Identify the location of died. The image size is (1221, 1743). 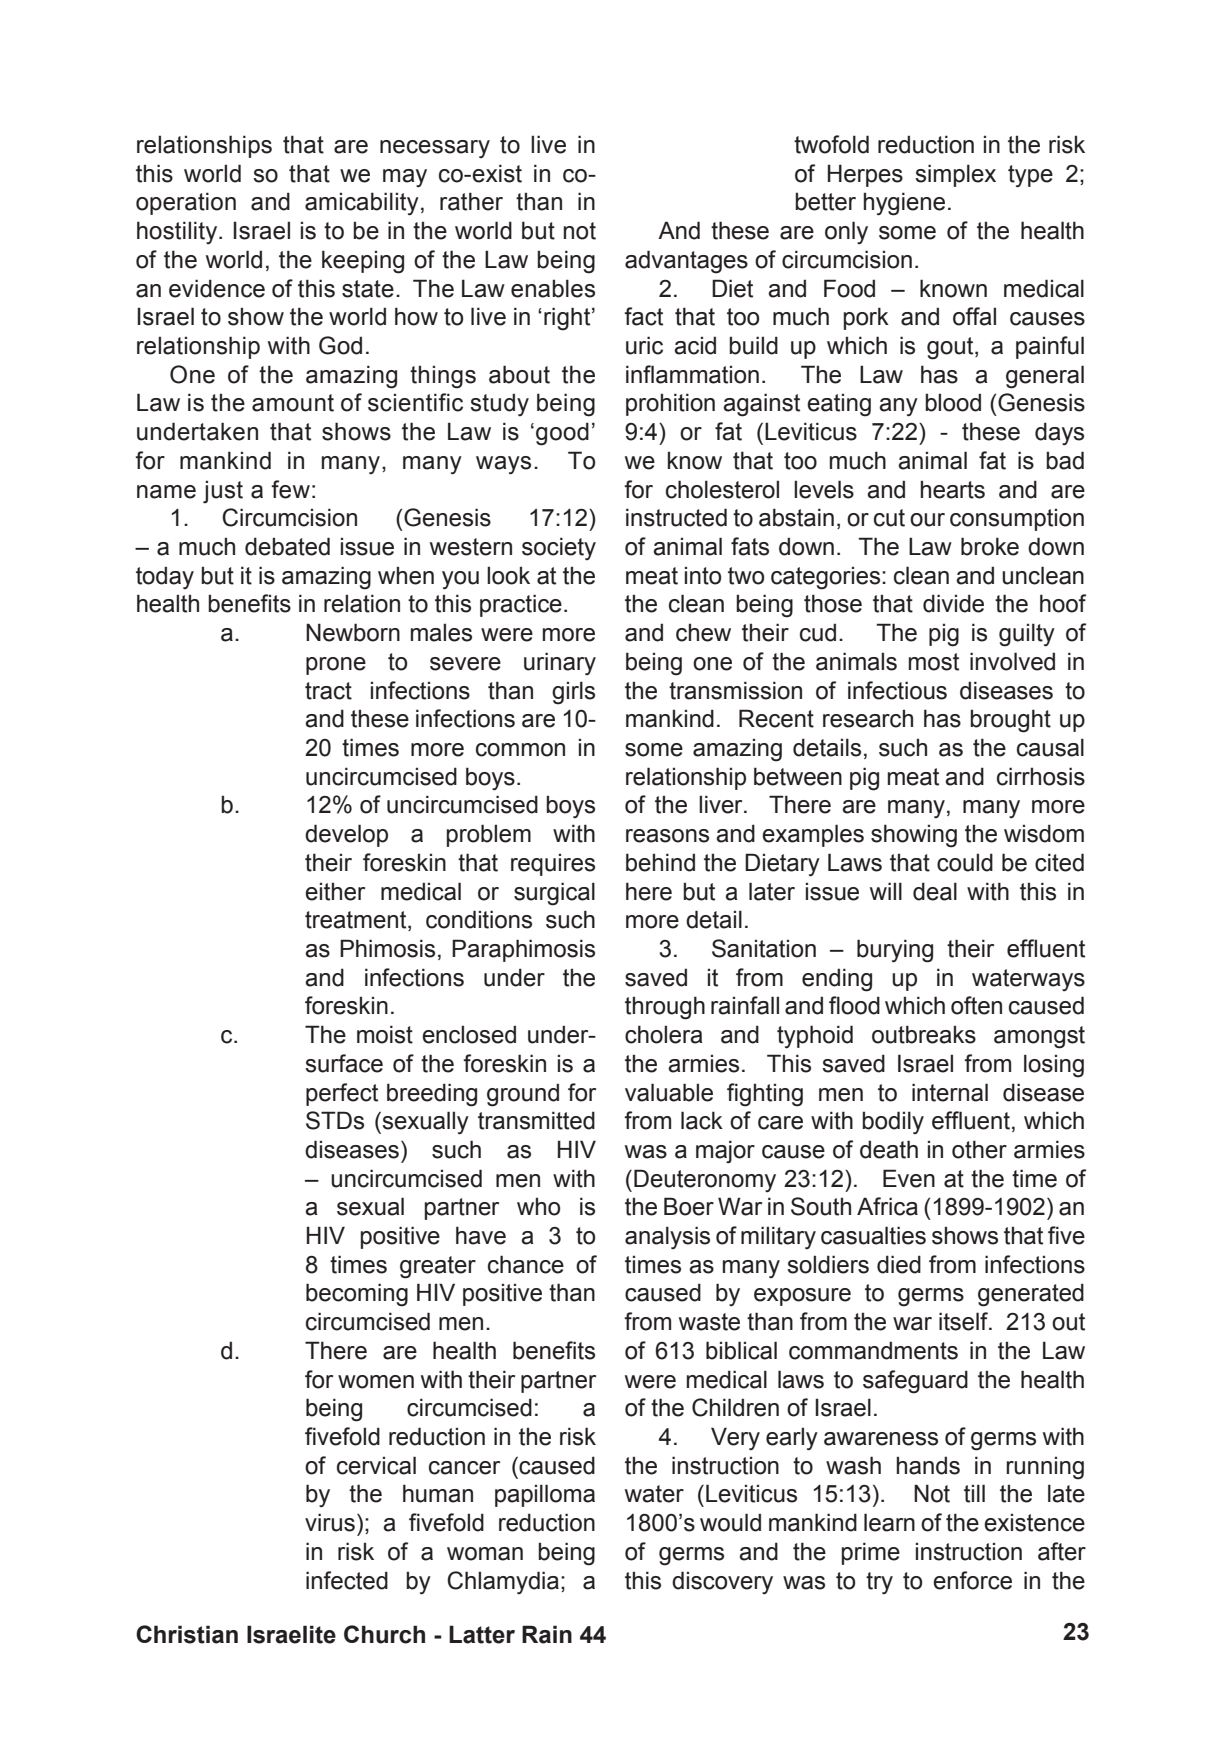
(899, 1264).
